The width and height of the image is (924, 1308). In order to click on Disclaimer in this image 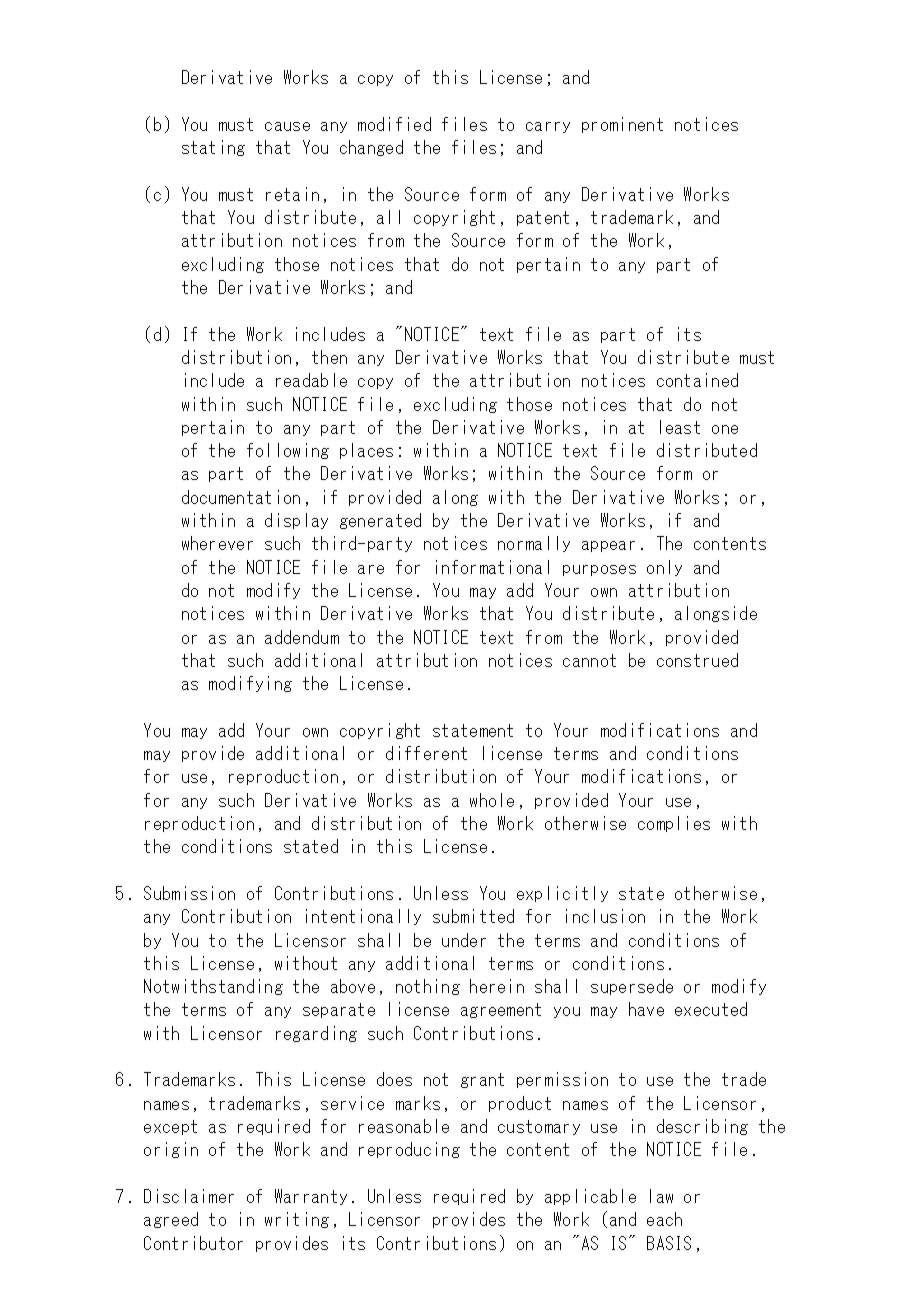, I will do `click(189, 1196)`.
